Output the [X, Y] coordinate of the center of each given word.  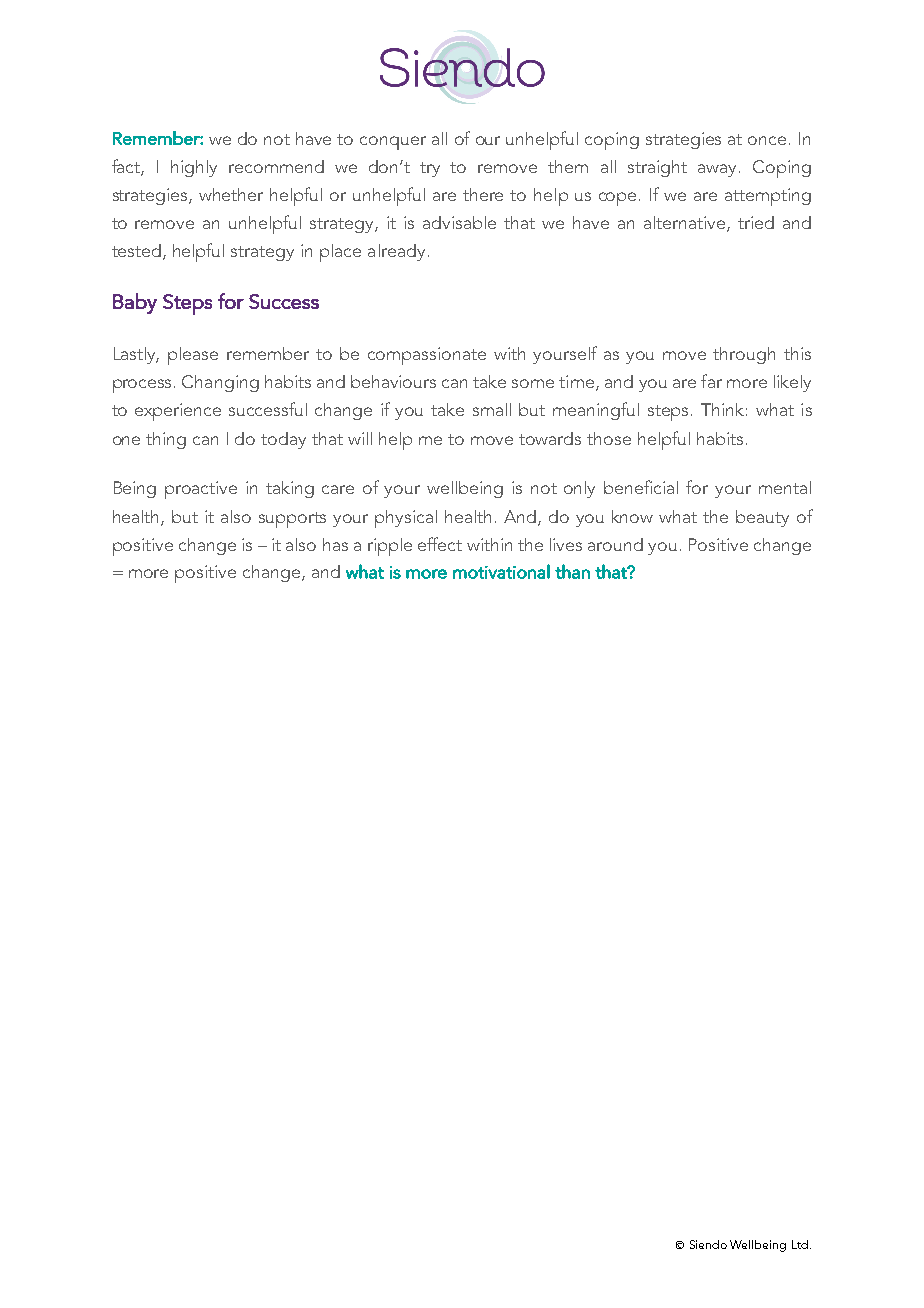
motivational [501, 571]
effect [440, 544]
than [572, 571]
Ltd [800, 1244]
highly [194, 168]
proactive [201, 490]
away [719, 170]
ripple [390, 547]
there [483, 194]
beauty [762, 518]
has [335, 544]
